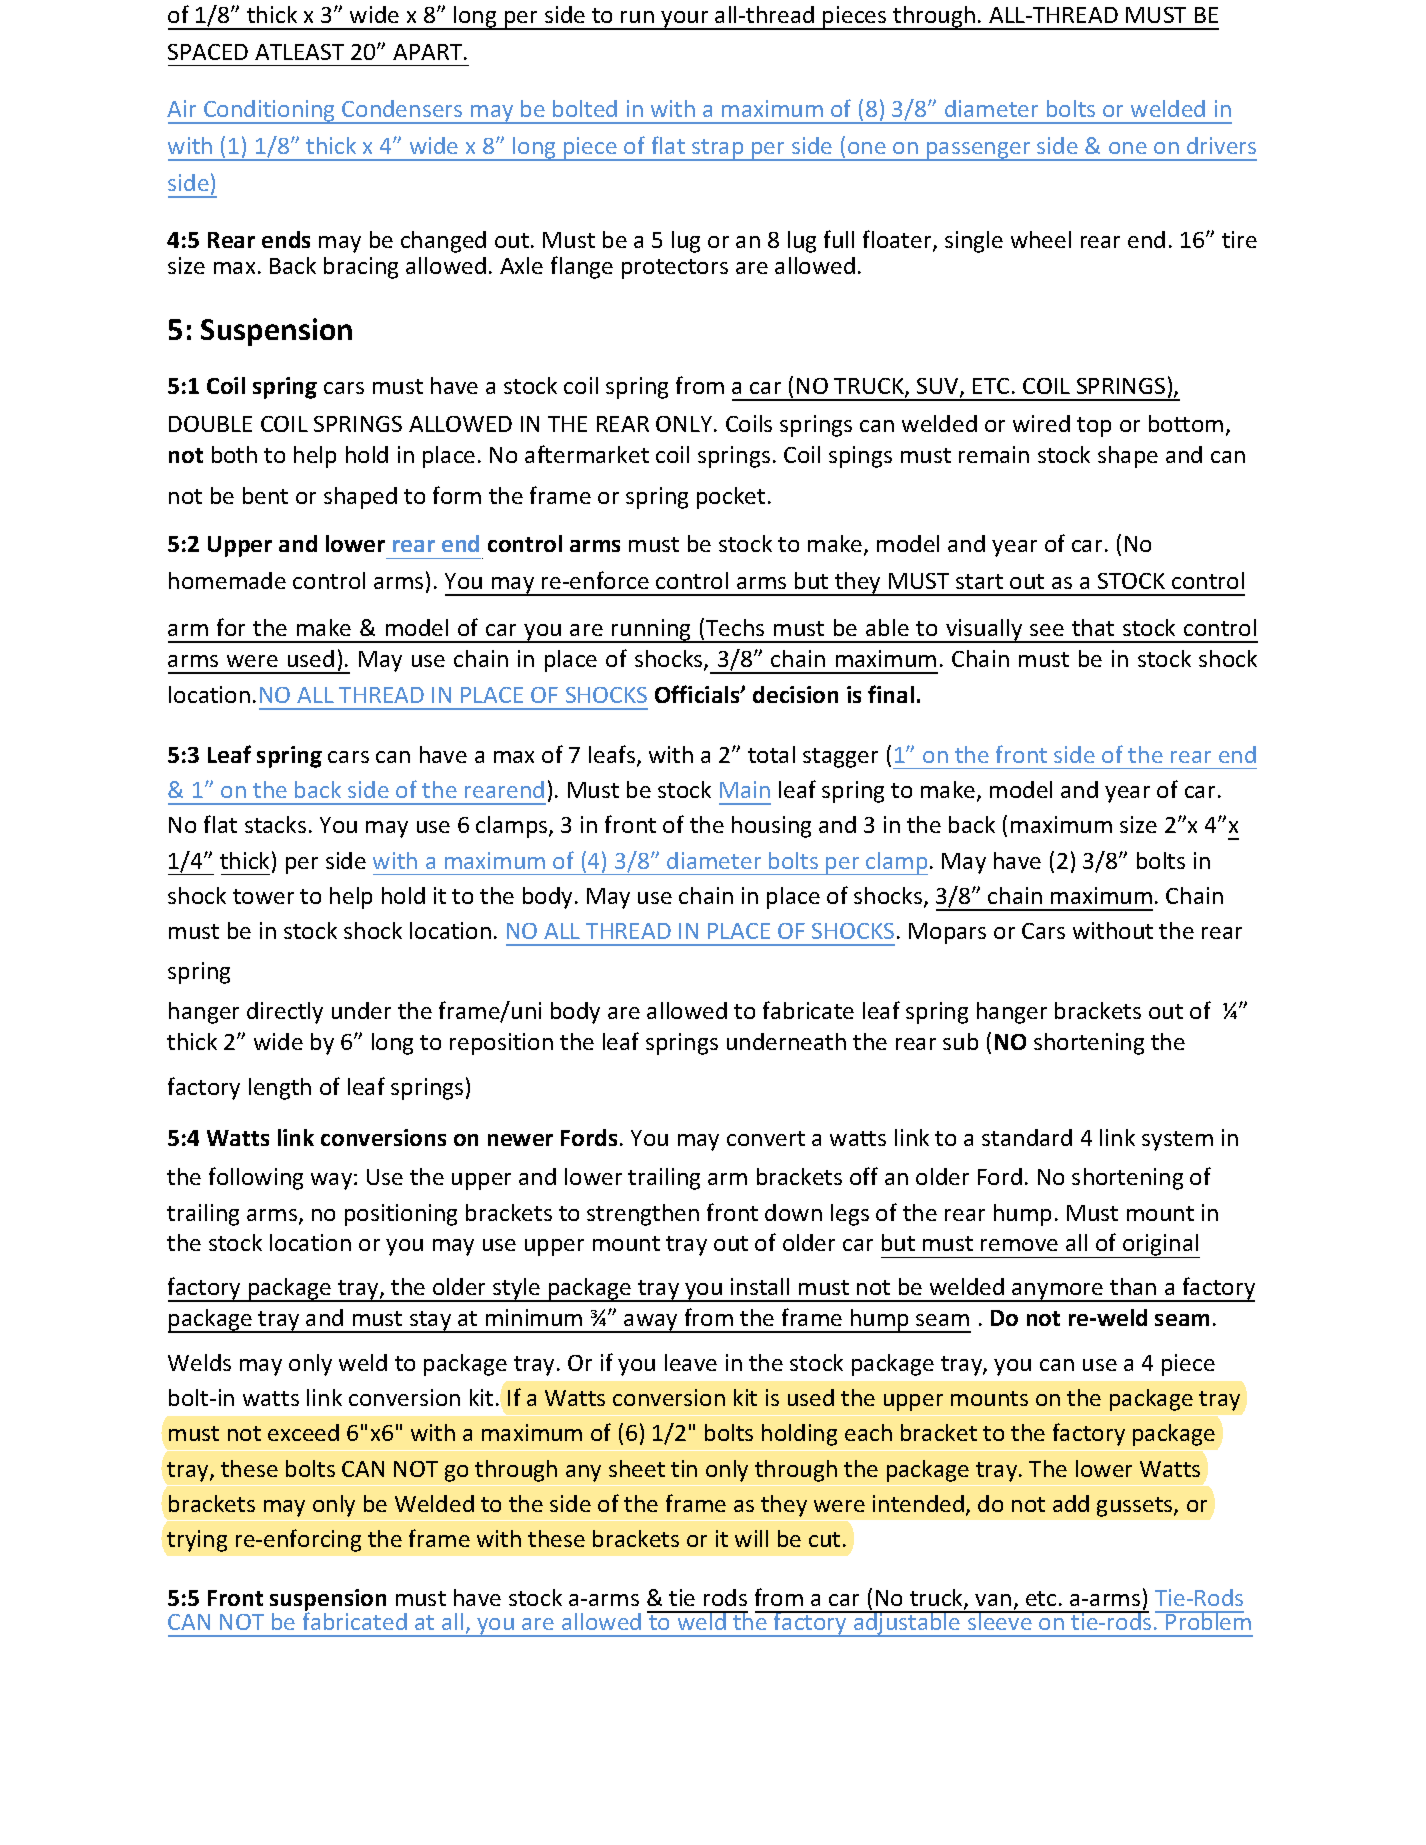  I want to click on gussets, so click(1136, 1507).
